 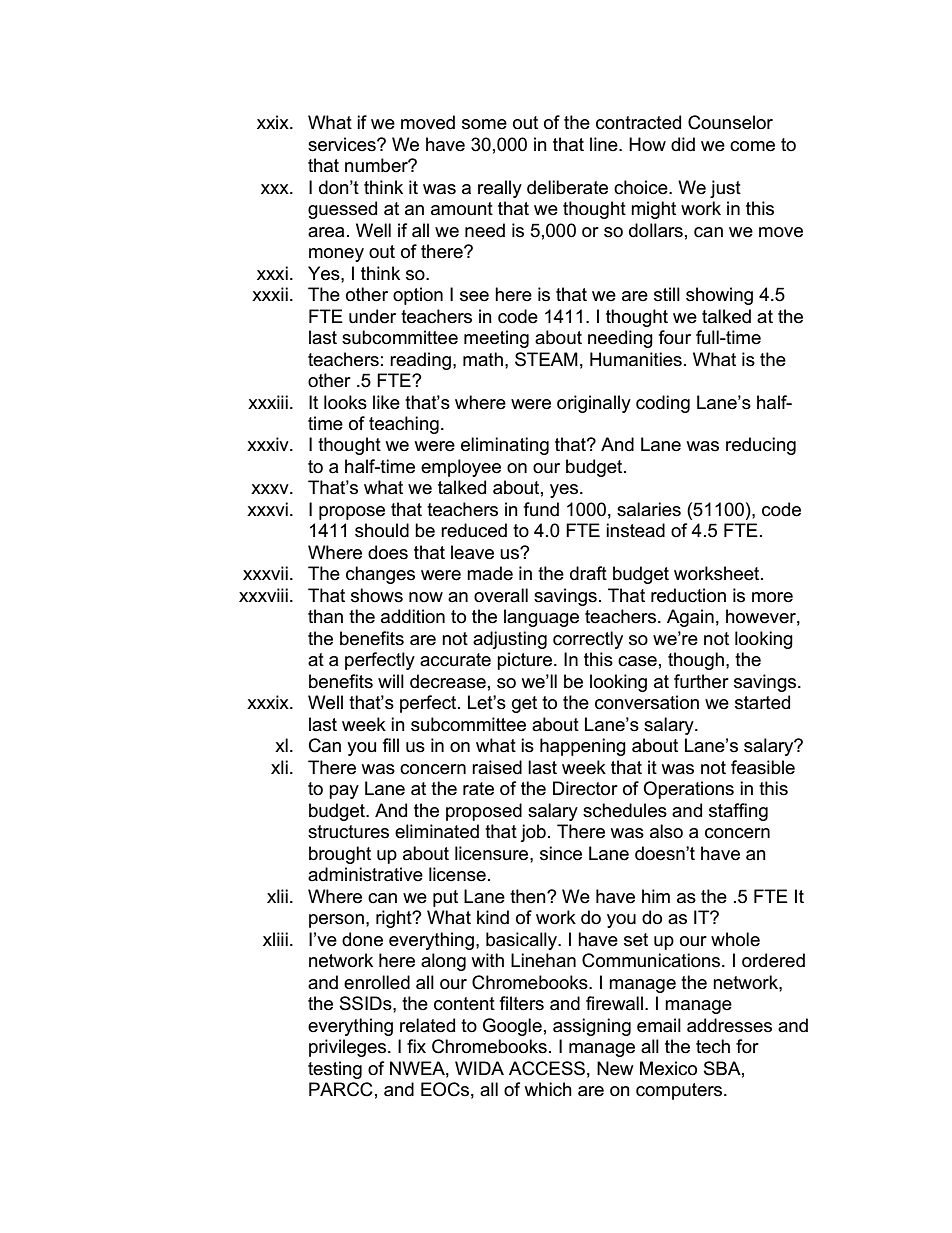 I want to click on picture, so click(x=526, y=661).
